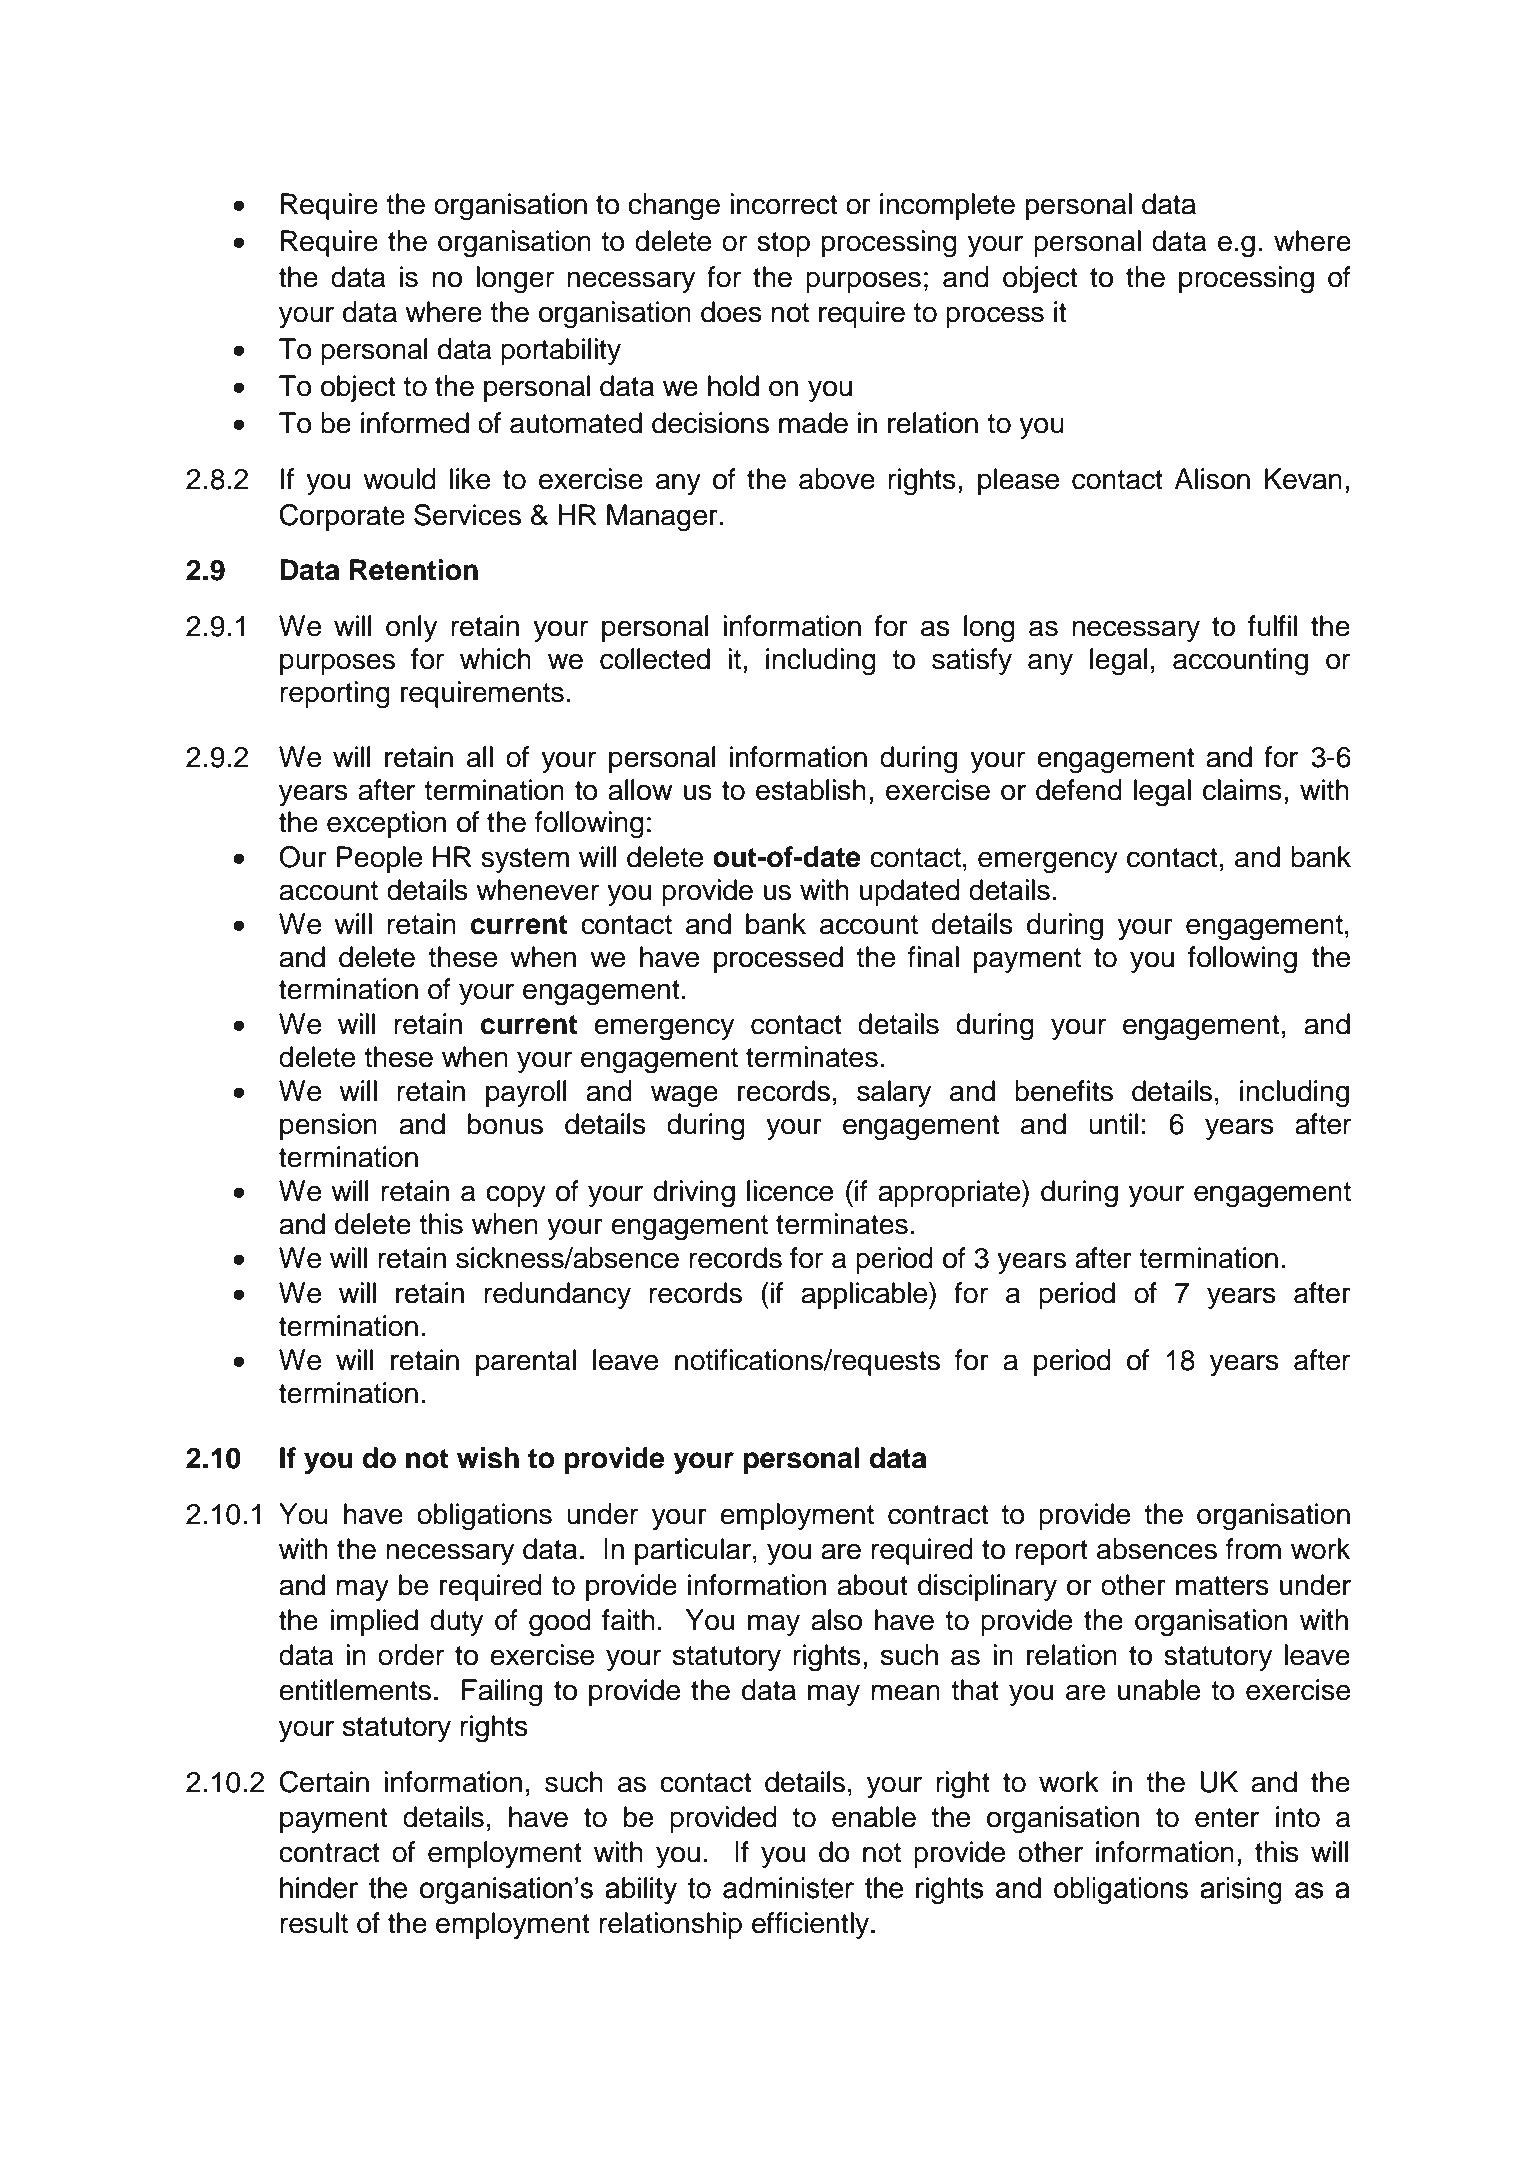 This screenshot has width=1537, height=2174. Describe the element at coordinates (488, 1458) in the screenshot. I see `wish` at that location.
